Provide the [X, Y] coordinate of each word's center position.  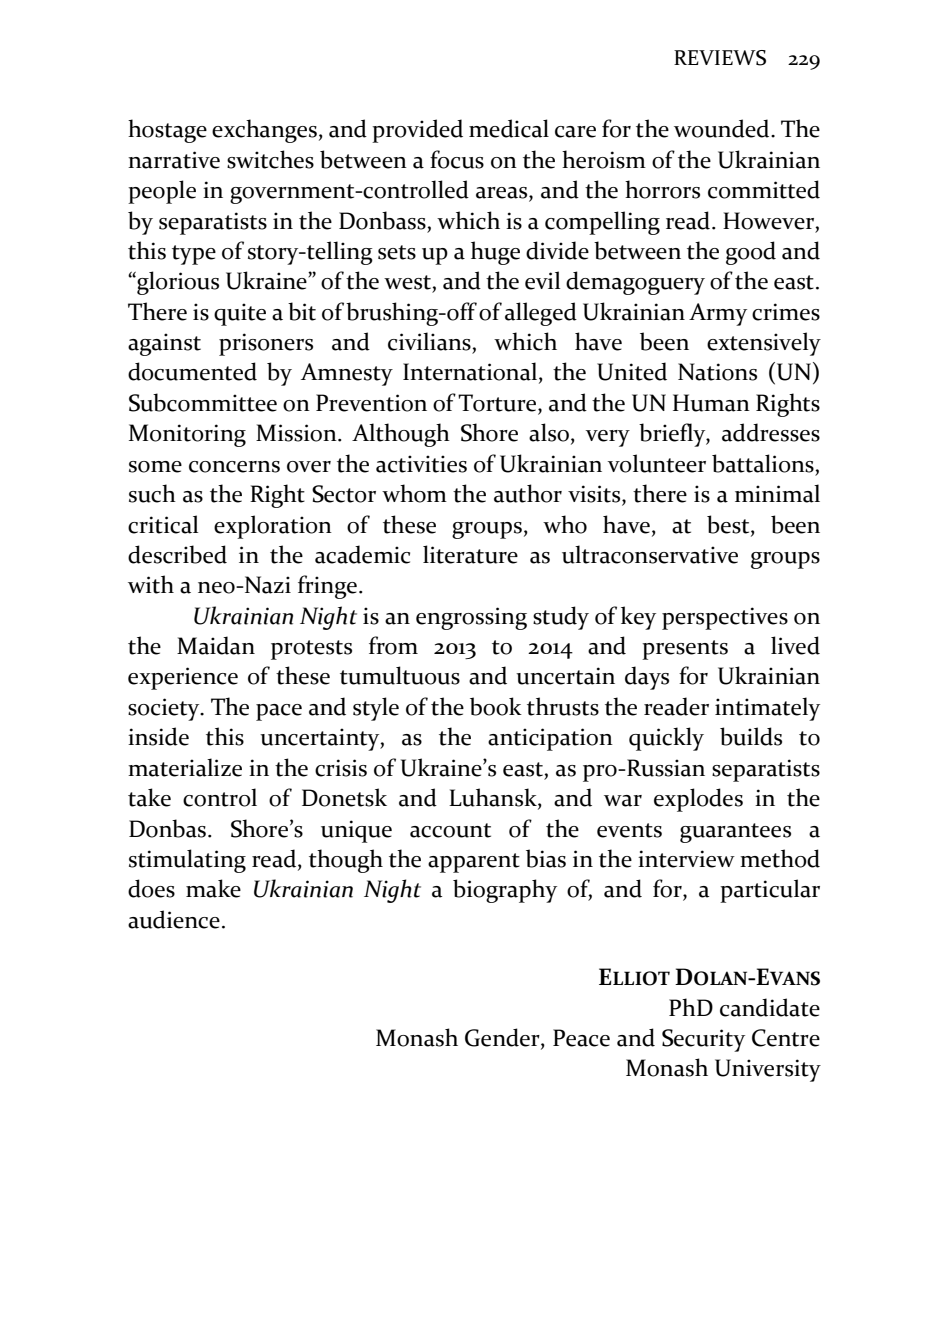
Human [711, 403]
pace [279, 712]
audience [174, 919]
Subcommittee [203, 402]
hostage [167, 131]
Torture [498, 404]
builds [751, 736]
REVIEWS [720, 58]
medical [509, 128]
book [496, 706]
